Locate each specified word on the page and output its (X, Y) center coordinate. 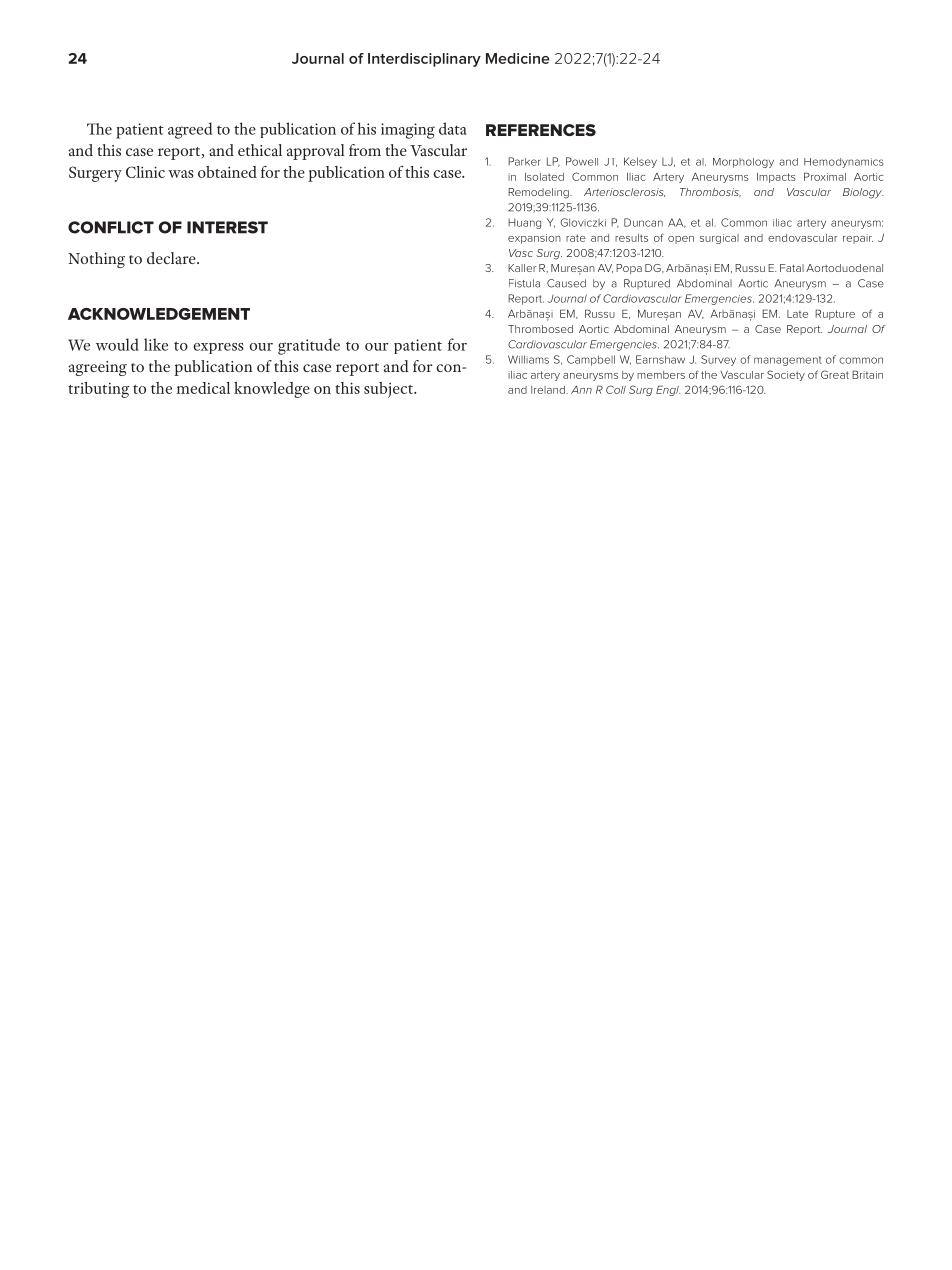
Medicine (518, 58)
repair (858, 239)
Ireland (549, 390)
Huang (524, 223)
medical (203, 388)
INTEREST (227, 227)
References (541, 130)
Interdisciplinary (424, 60)
